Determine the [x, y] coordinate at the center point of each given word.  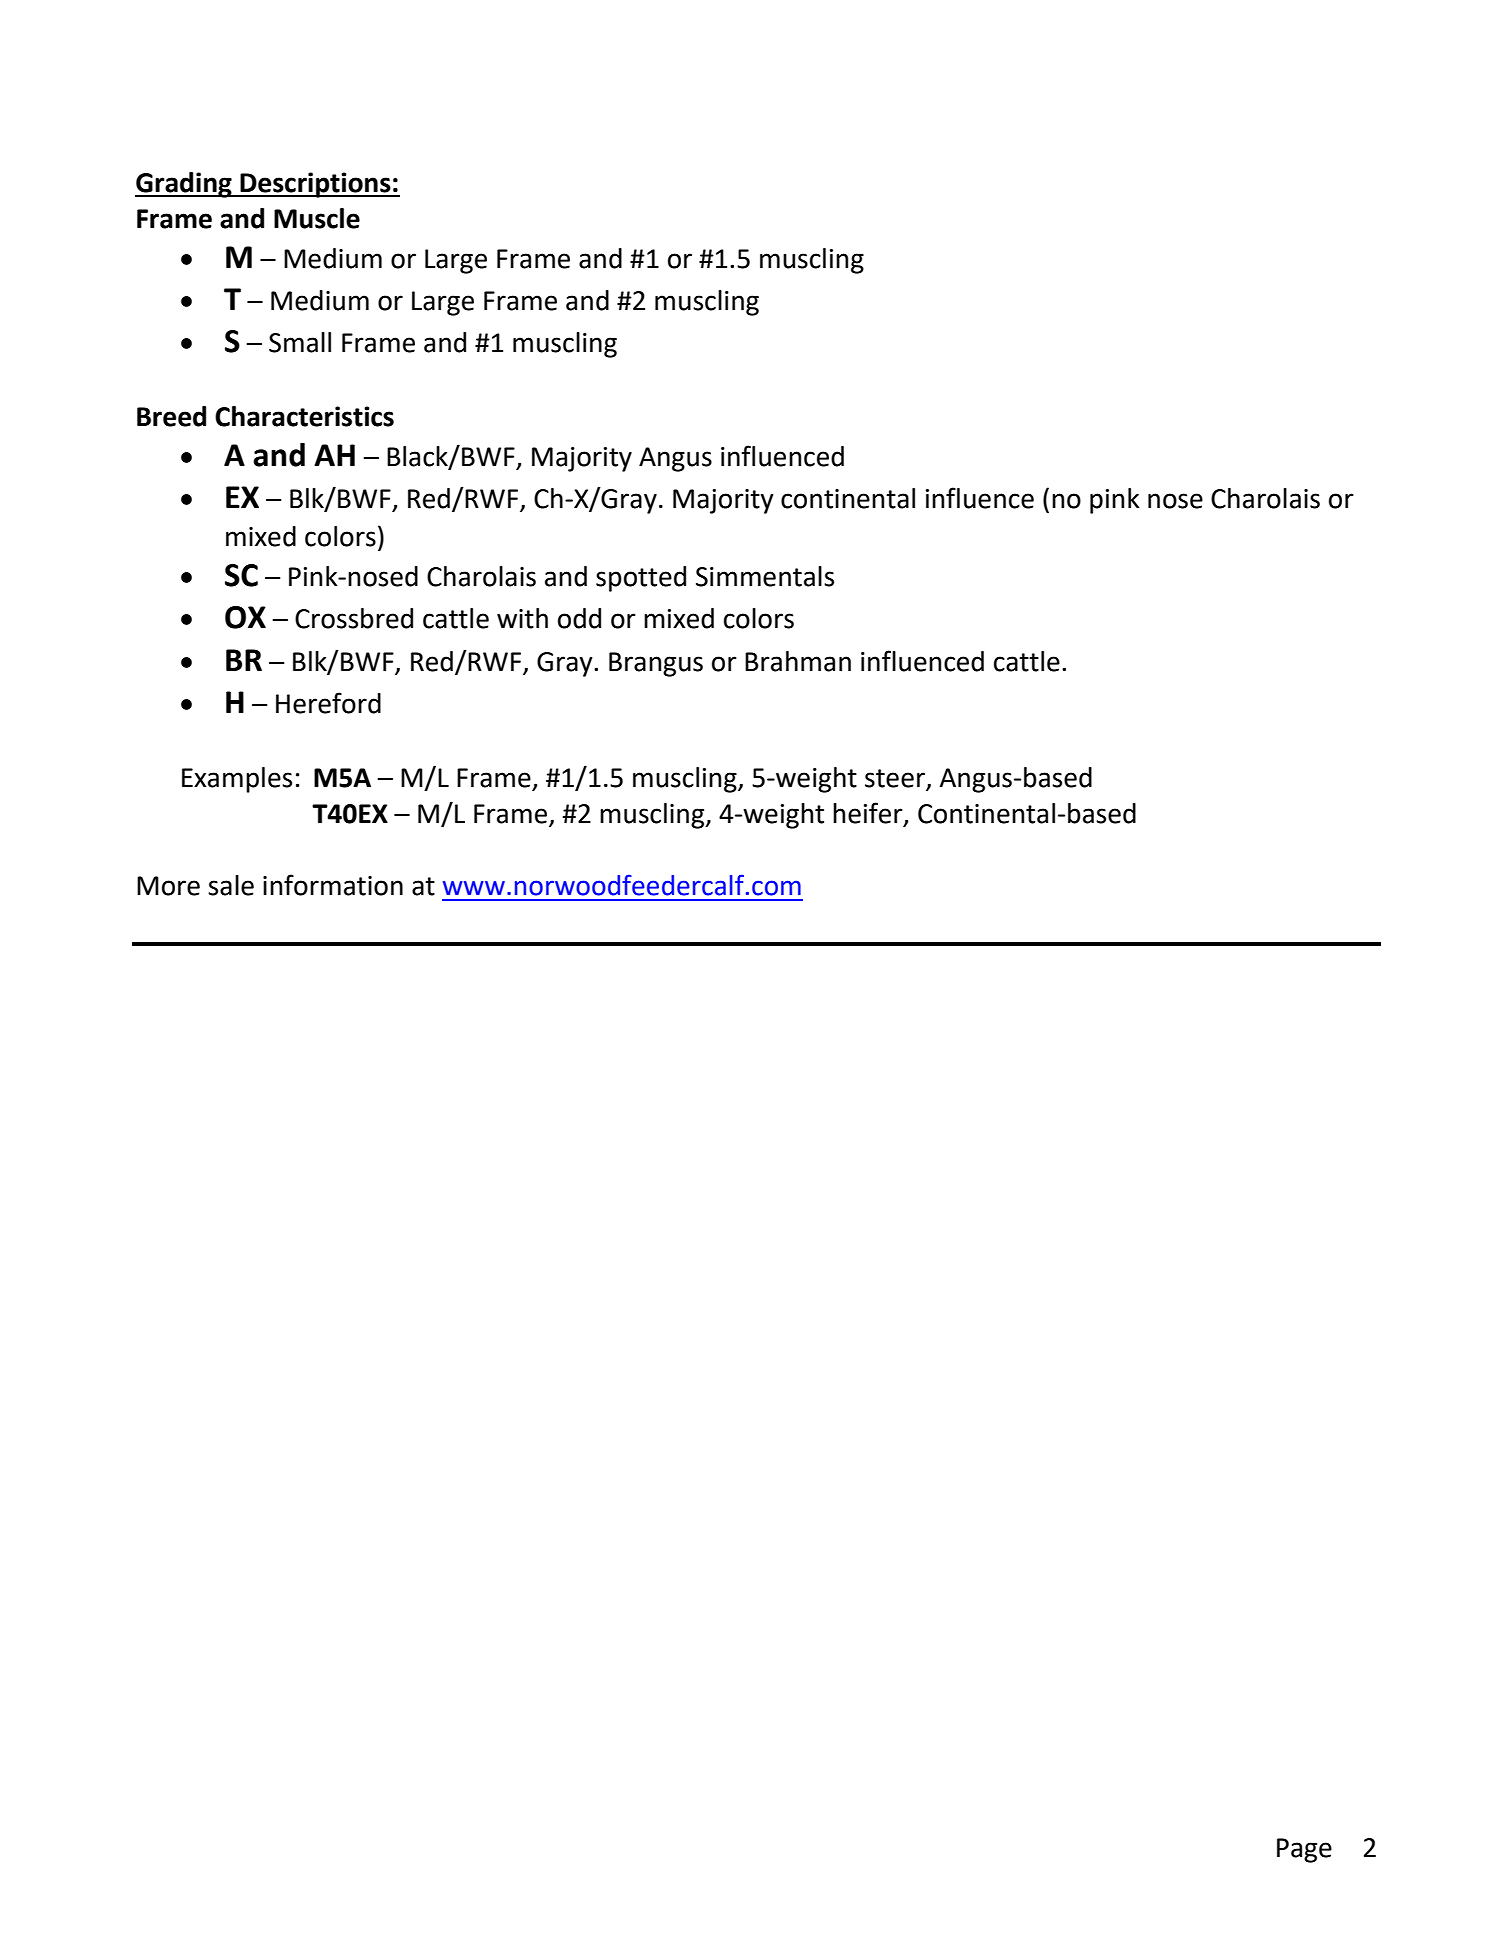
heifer [869, 814]
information [333, 885]
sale [231, 885]
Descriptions [316, 185]
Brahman [798, 661]
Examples [237, 780]
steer [896, 779]
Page [1304, 1850]
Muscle [317, 218]
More [168, 886]
